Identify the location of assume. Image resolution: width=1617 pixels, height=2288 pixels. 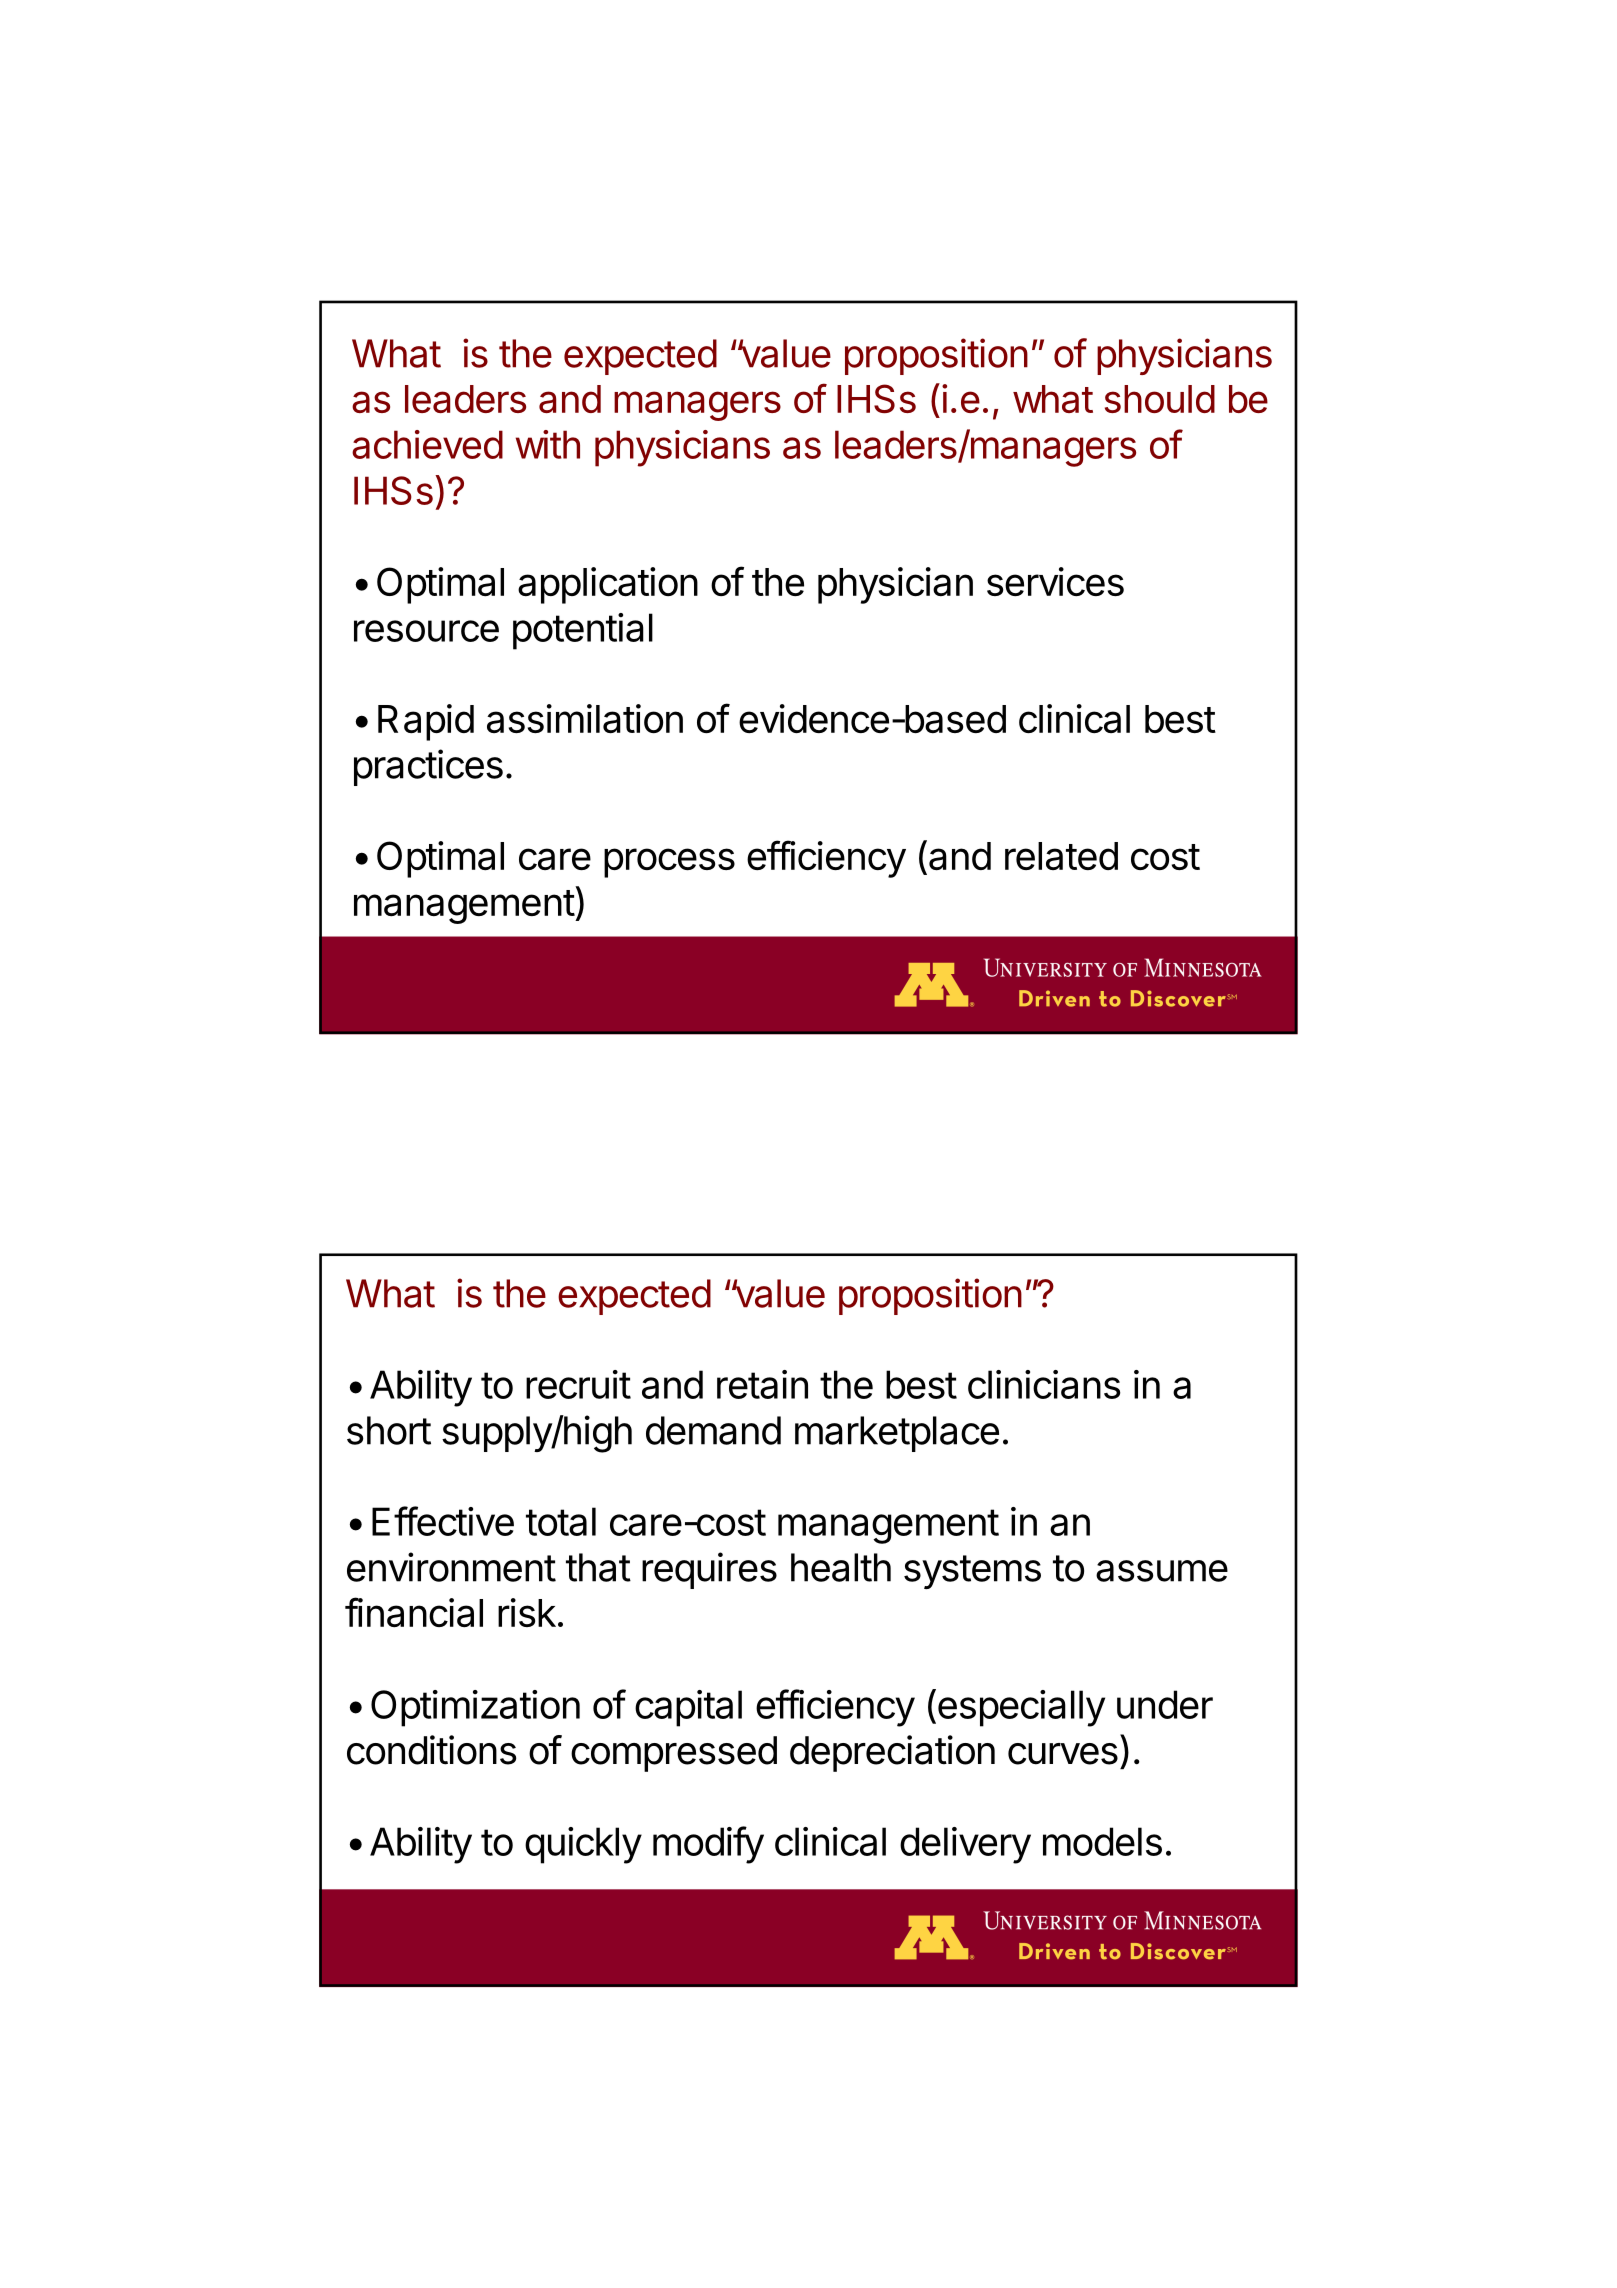
(1162, 1571).
